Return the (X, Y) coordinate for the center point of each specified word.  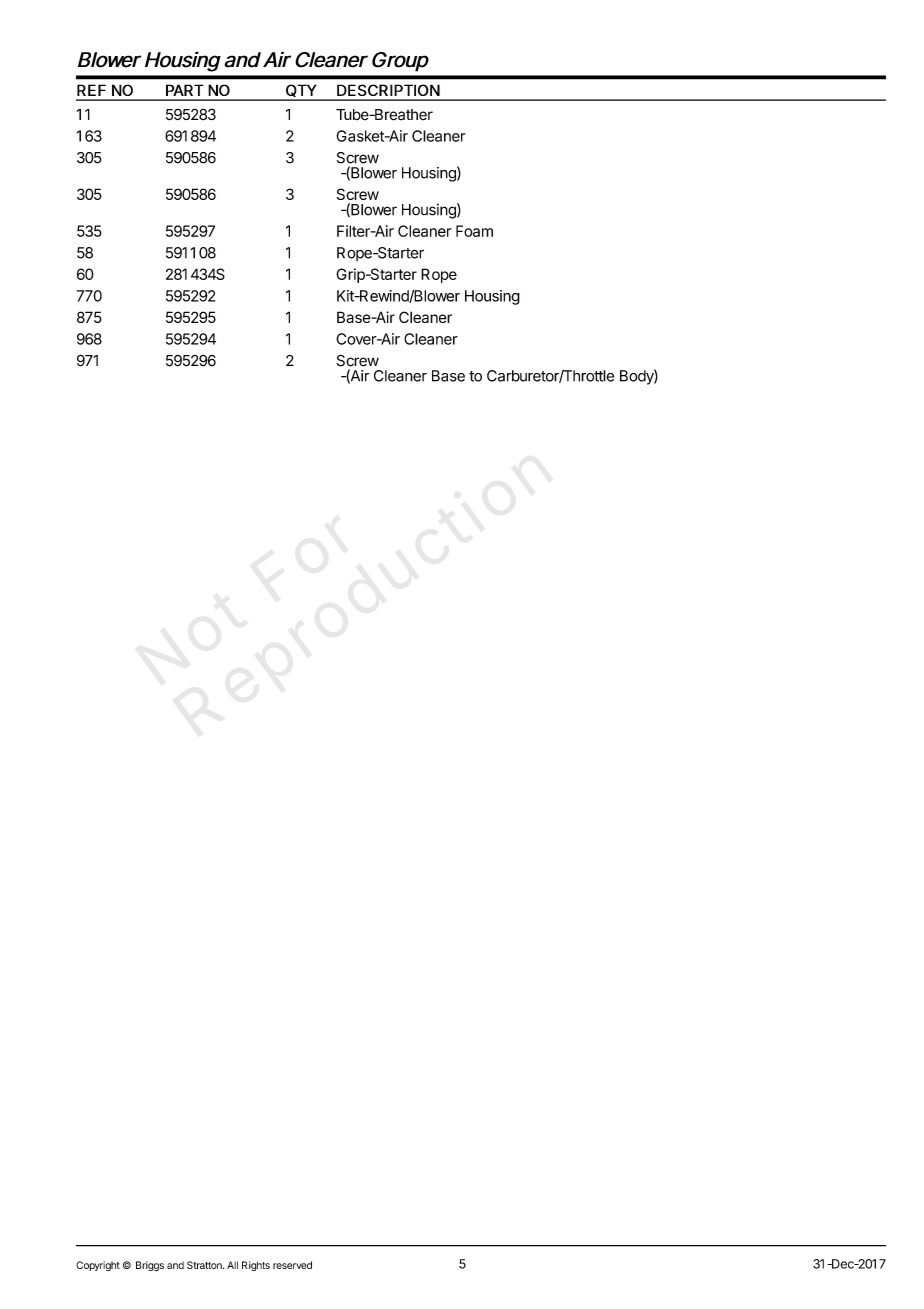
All (232, 1265)
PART (185, 90)
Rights (256, 1266)
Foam (474, 231)
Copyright (98, 1266)
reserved (292, 1265)
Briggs (150, 1266)
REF (91, 90)
